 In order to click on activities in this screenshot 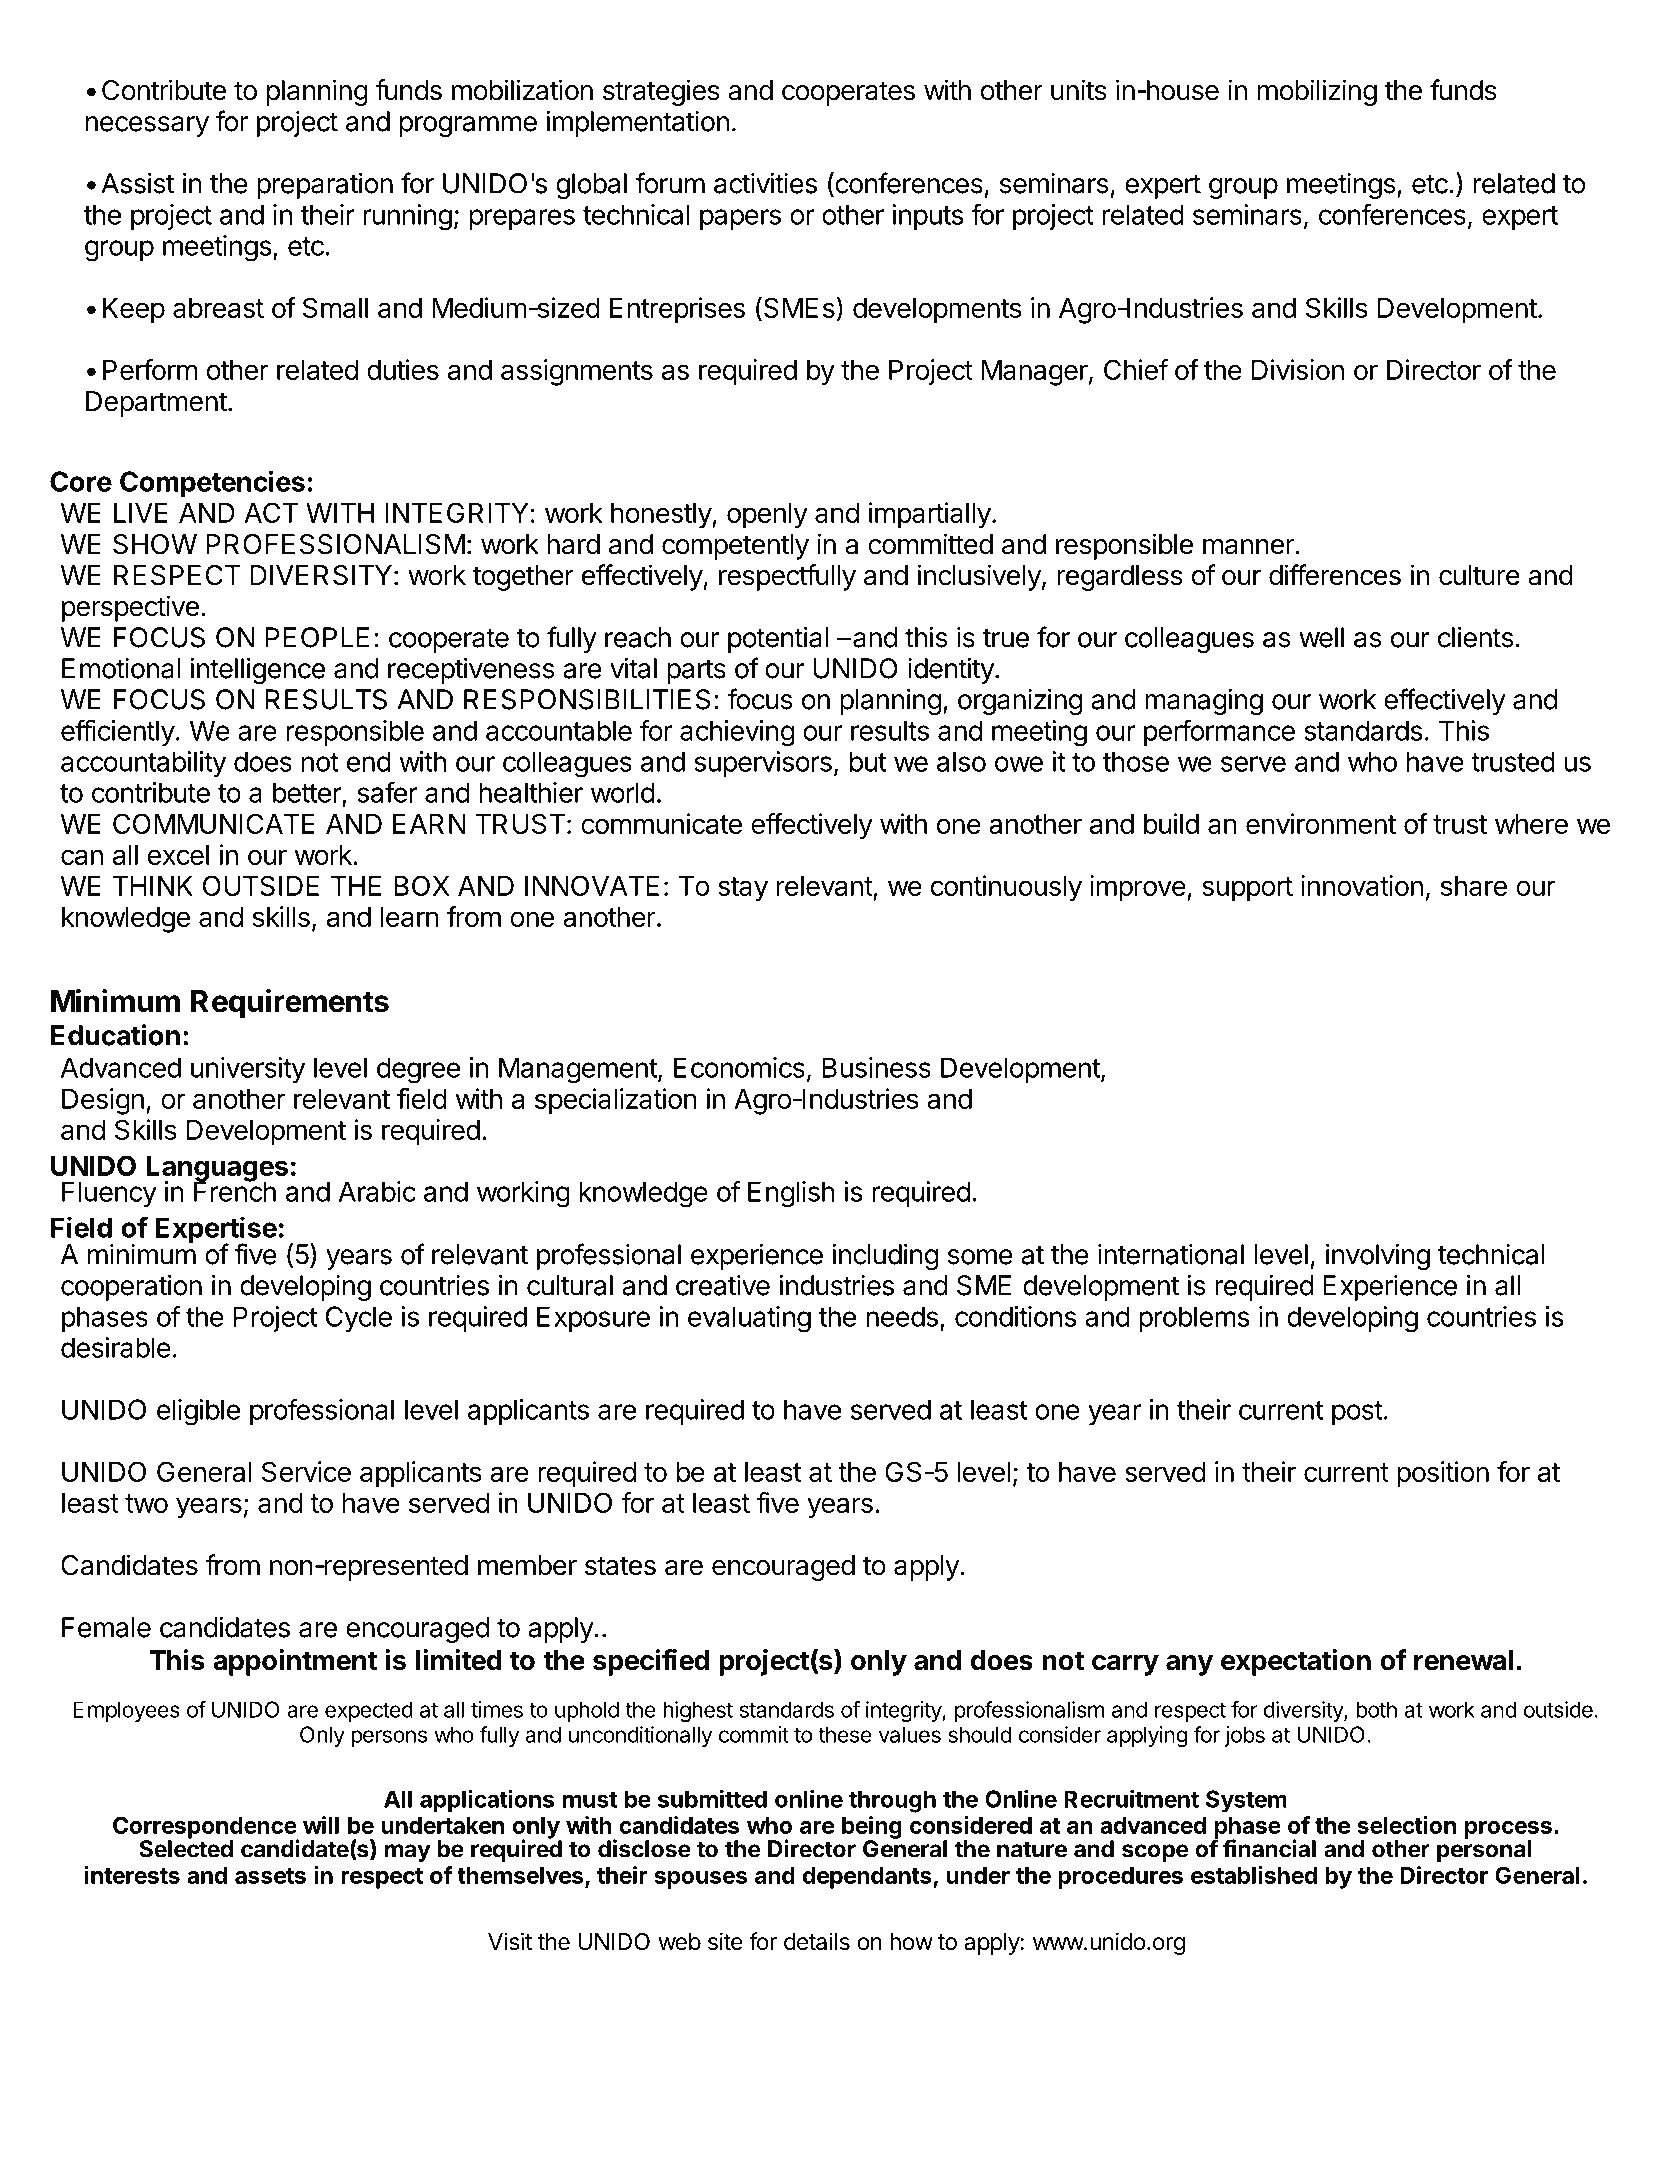, I will do `click(765, 183)`.
